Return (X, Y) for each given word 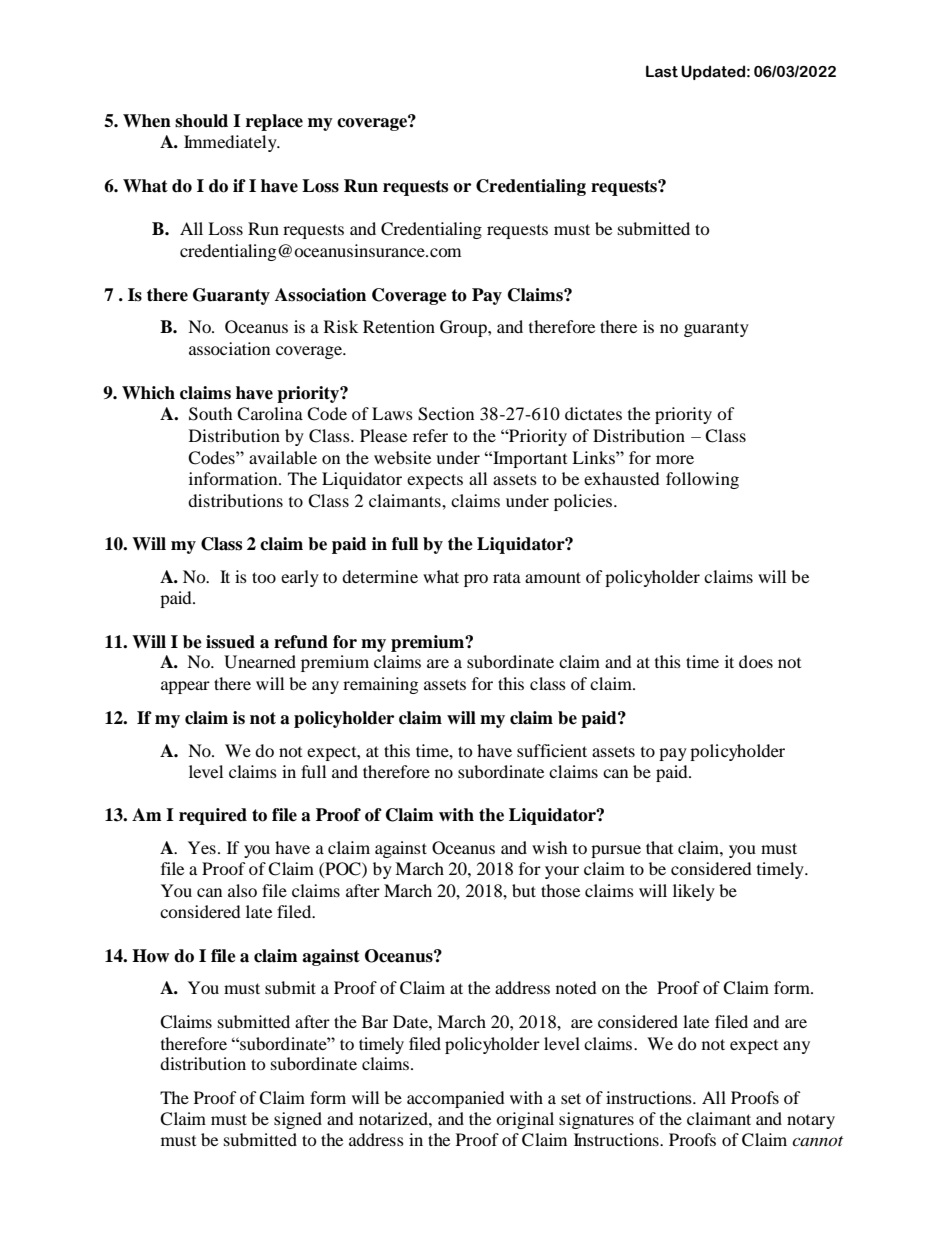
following (702, 480)
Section (446, 414)
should (201, 121)
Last (662, 71)
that (659, 847)
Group (464, 328)
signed (298, 1120)
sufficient (552, 750)
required (213, 816)
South (211, 414)
